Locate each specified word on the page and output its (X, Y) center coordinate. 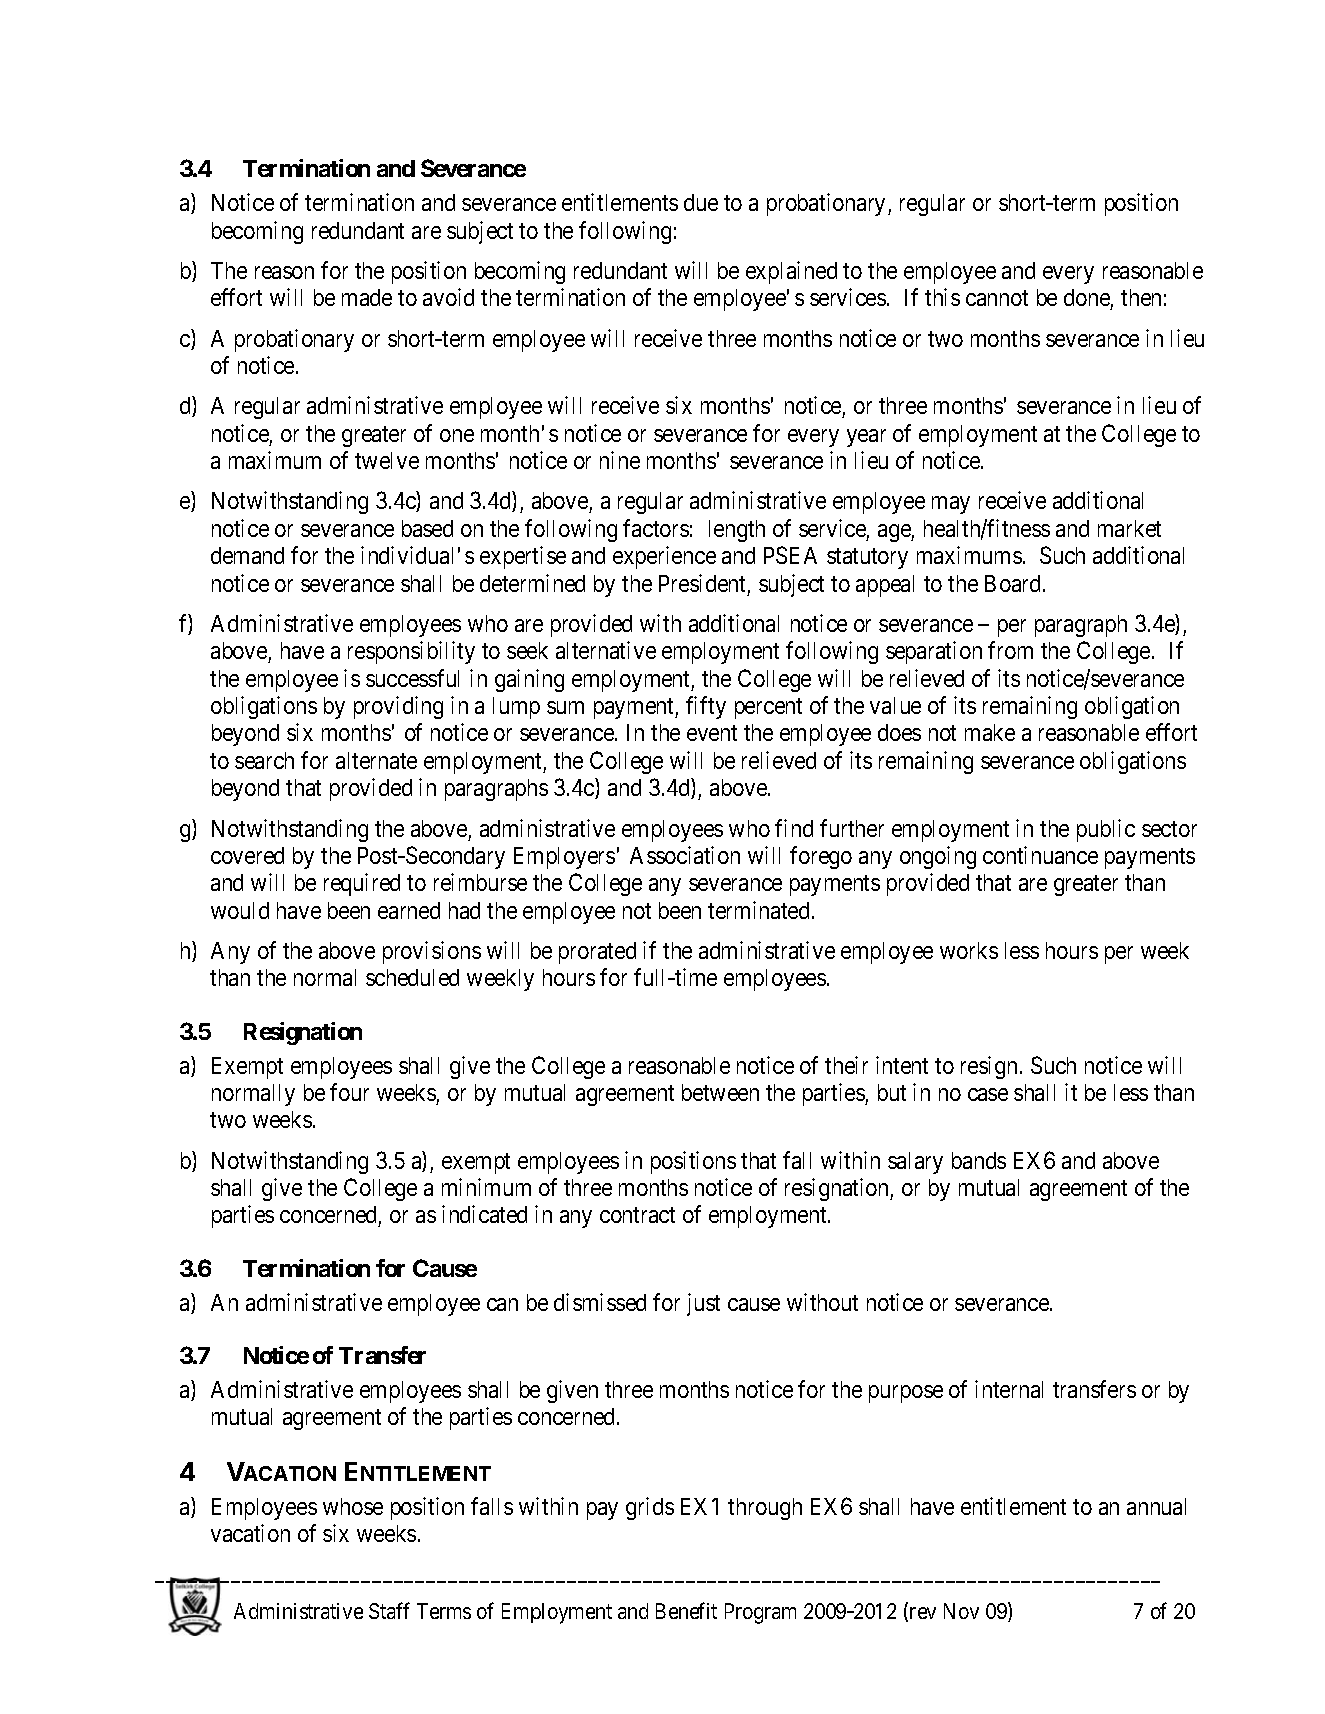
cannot (997, 298)
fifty (706, 707)
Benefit (686, 1610)
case (988, 1094)
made (367, 297)
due (701, 202)
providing (398, 707)
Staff (389, 1610)
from (1010, 650)
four (349, 1092)
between (720, 1092)
